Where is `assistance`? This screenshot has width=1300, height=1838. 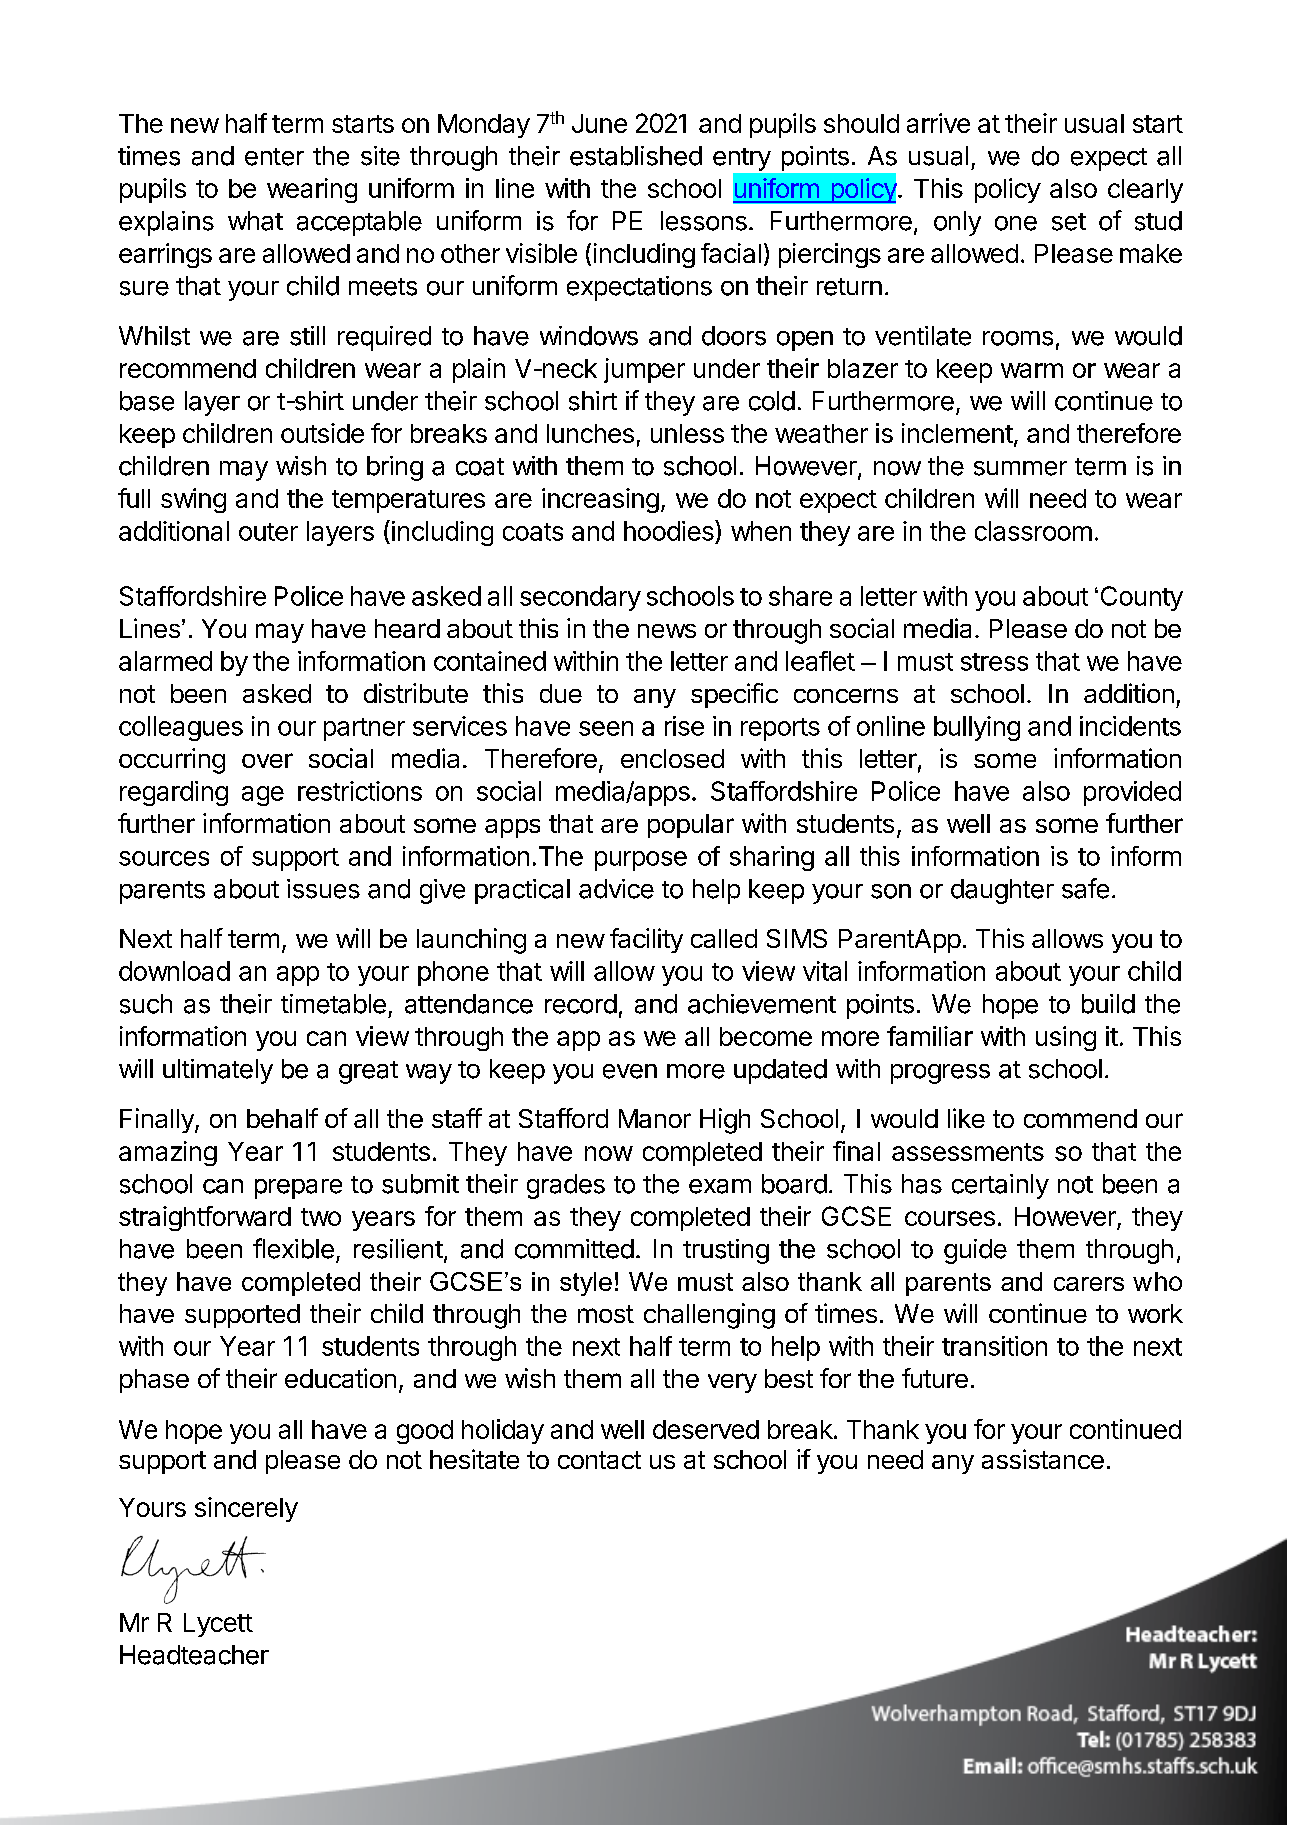 assistance is located at coordinates (1043, 1459).
